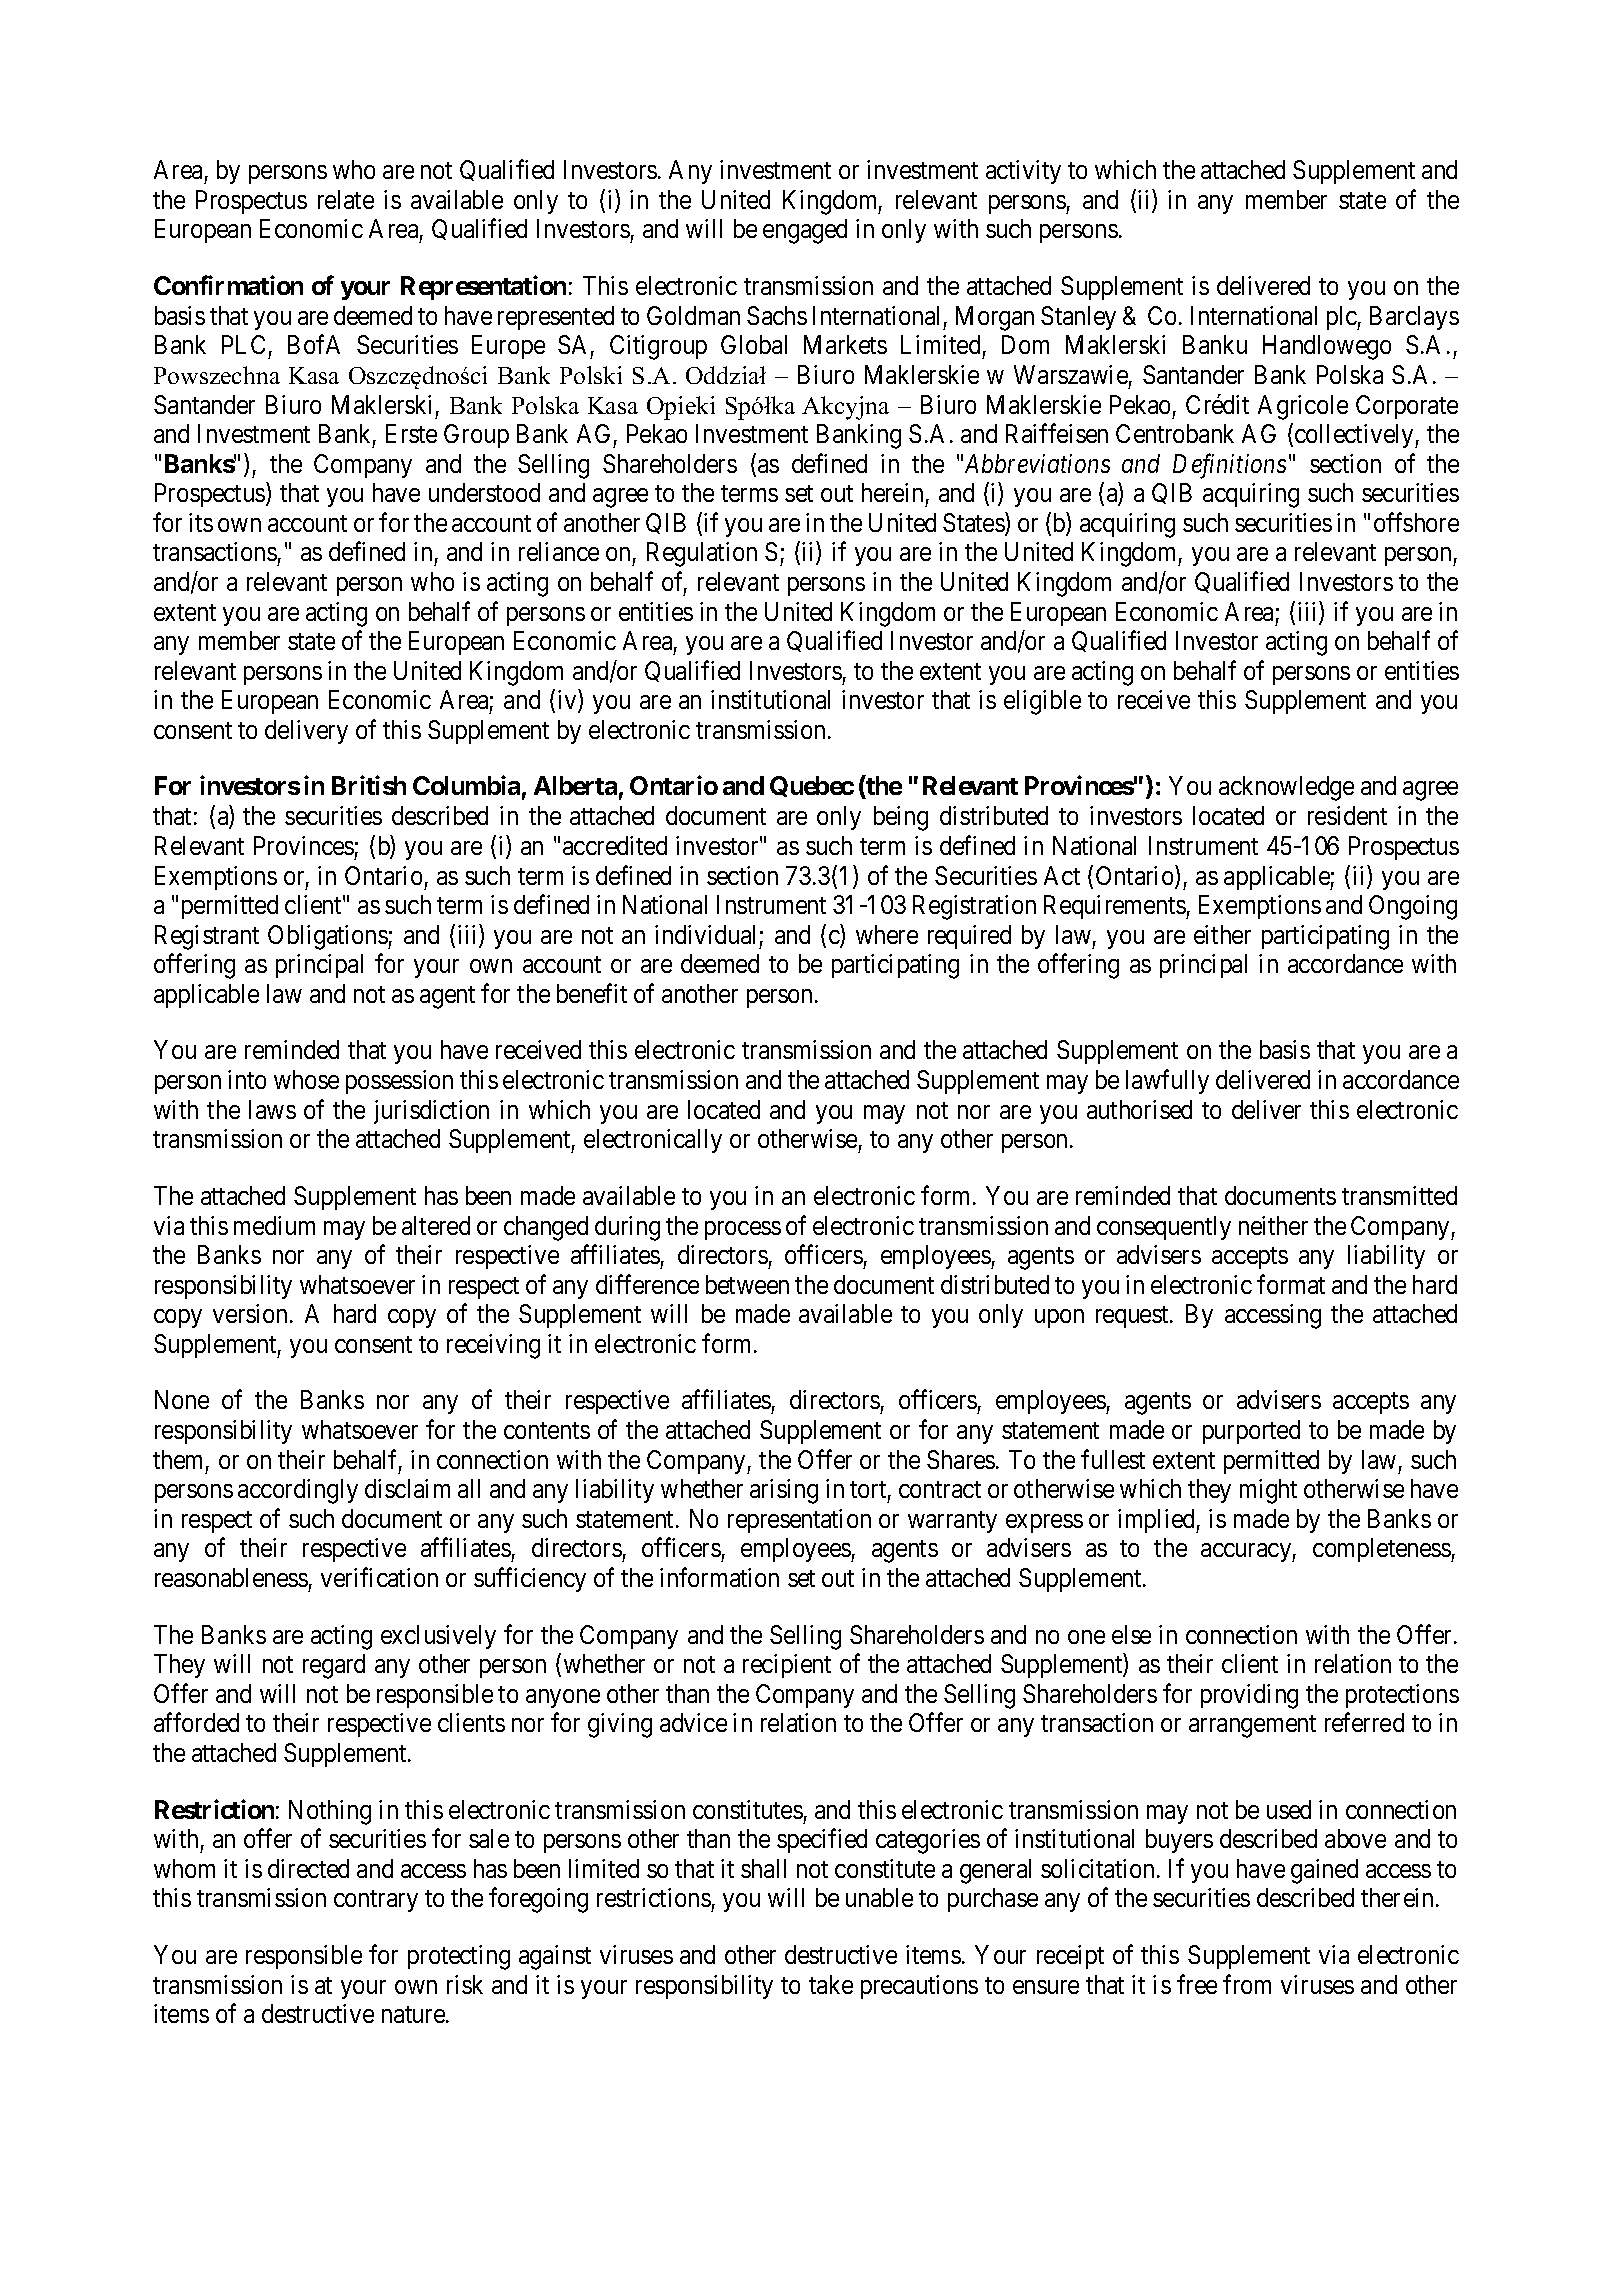  Describe the element at coordinates (812, 786) in the screenshot. I see `Quebec` at that location.
